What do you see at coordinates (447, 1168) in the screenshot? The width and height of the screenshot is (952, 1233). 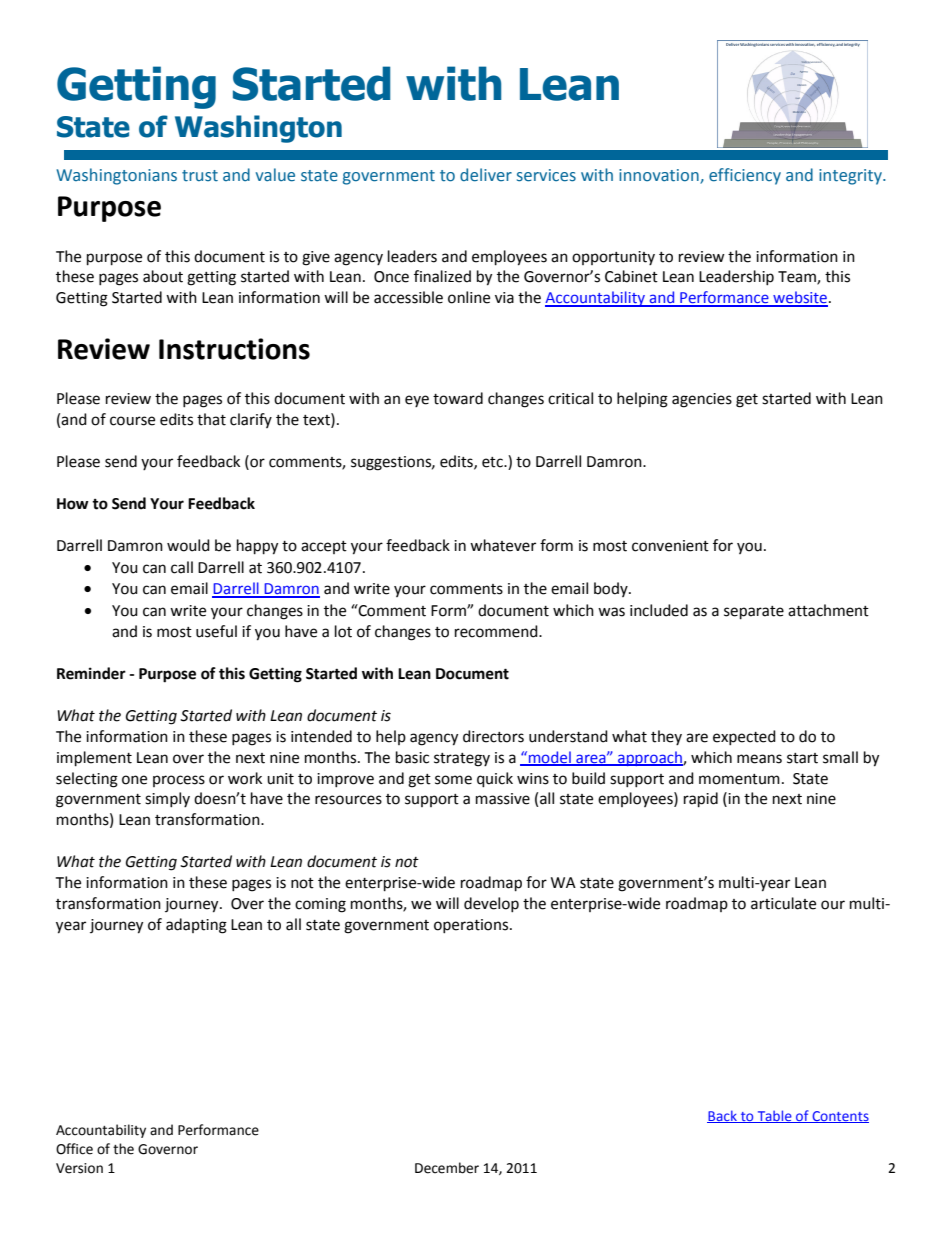 I see `December` at bounding box center [447, 1168].
